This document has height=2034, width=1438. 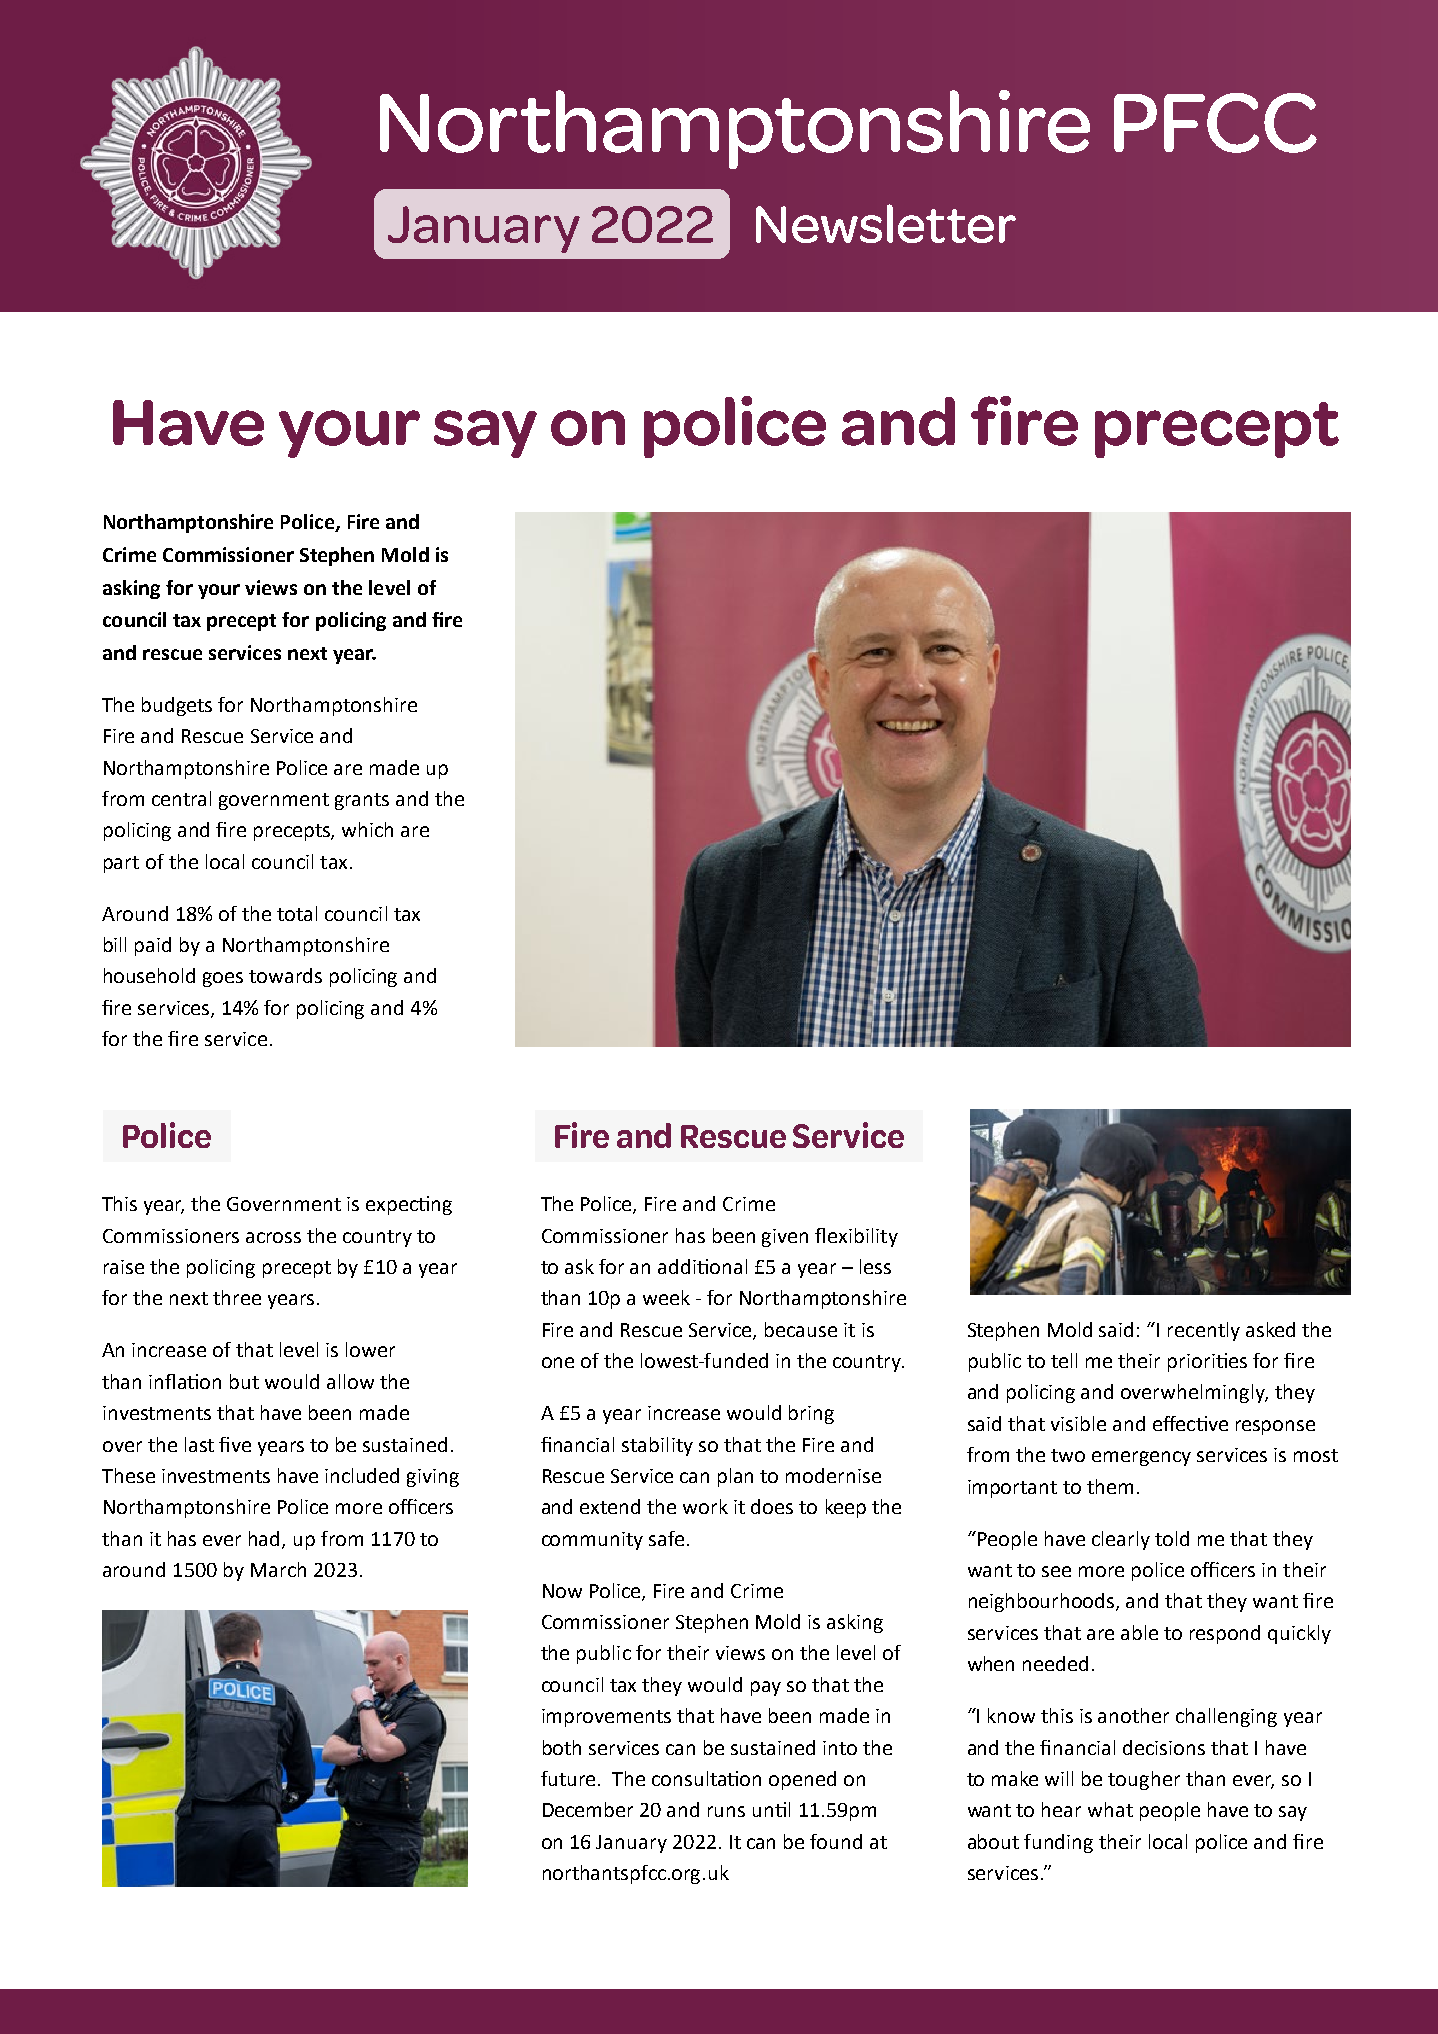 What do you see at coordinates (177, 706) in the document?
I see `budgets` at bounding box center [177, 706].
